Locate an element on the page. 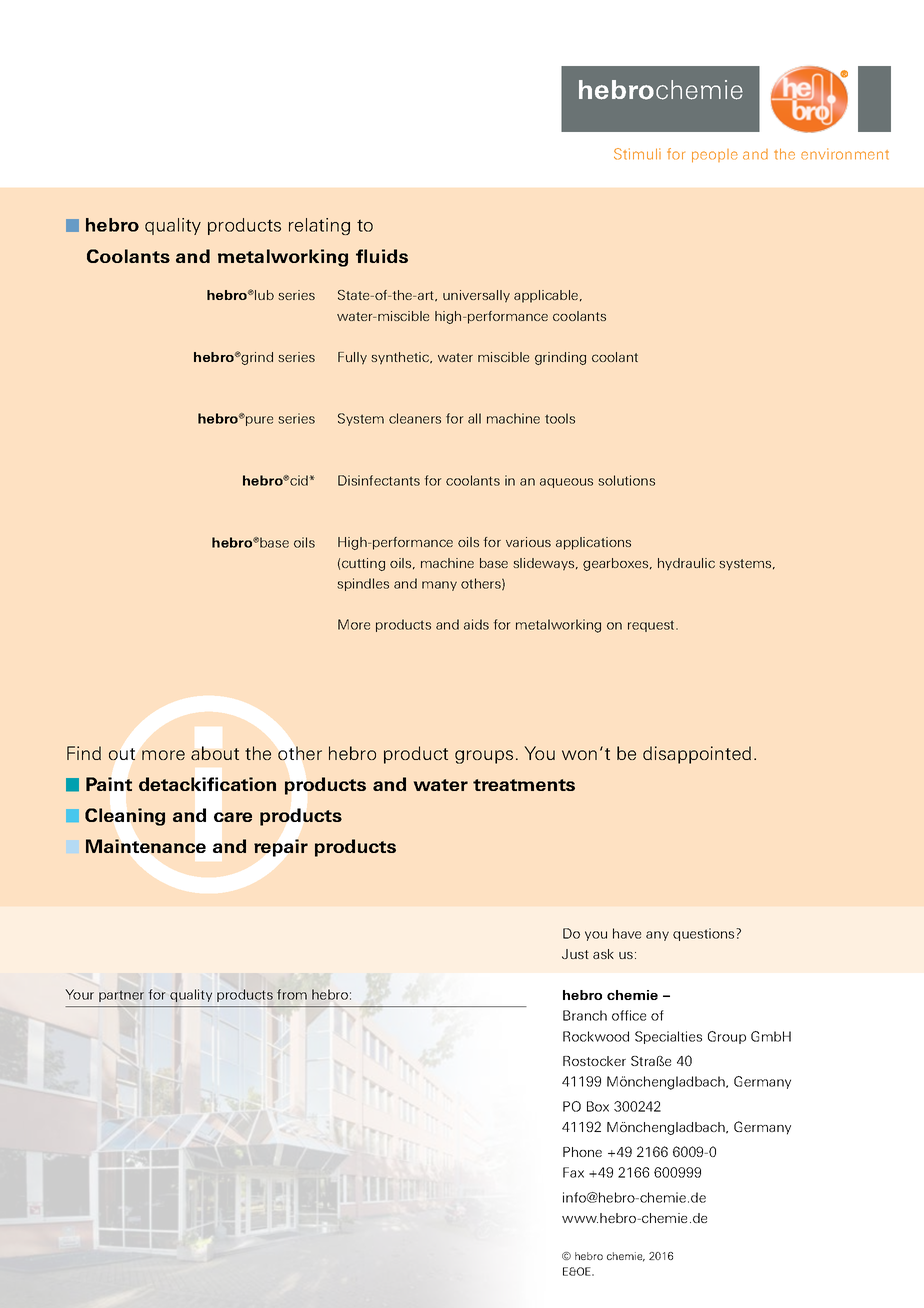  people is located at coordinates (715, 156).
